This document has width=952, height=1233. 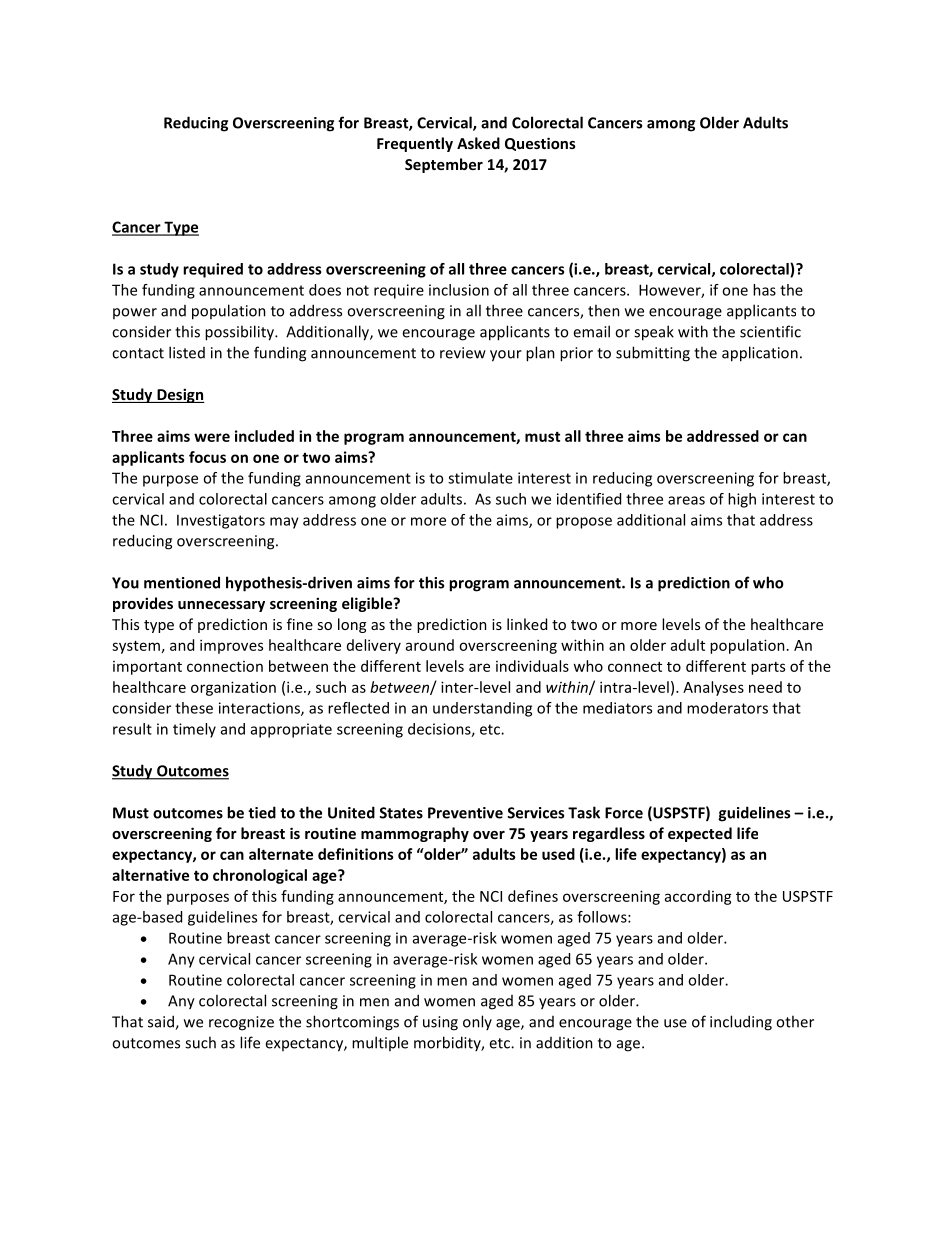 I want to click on Questions, so click(x=540, y=144).
